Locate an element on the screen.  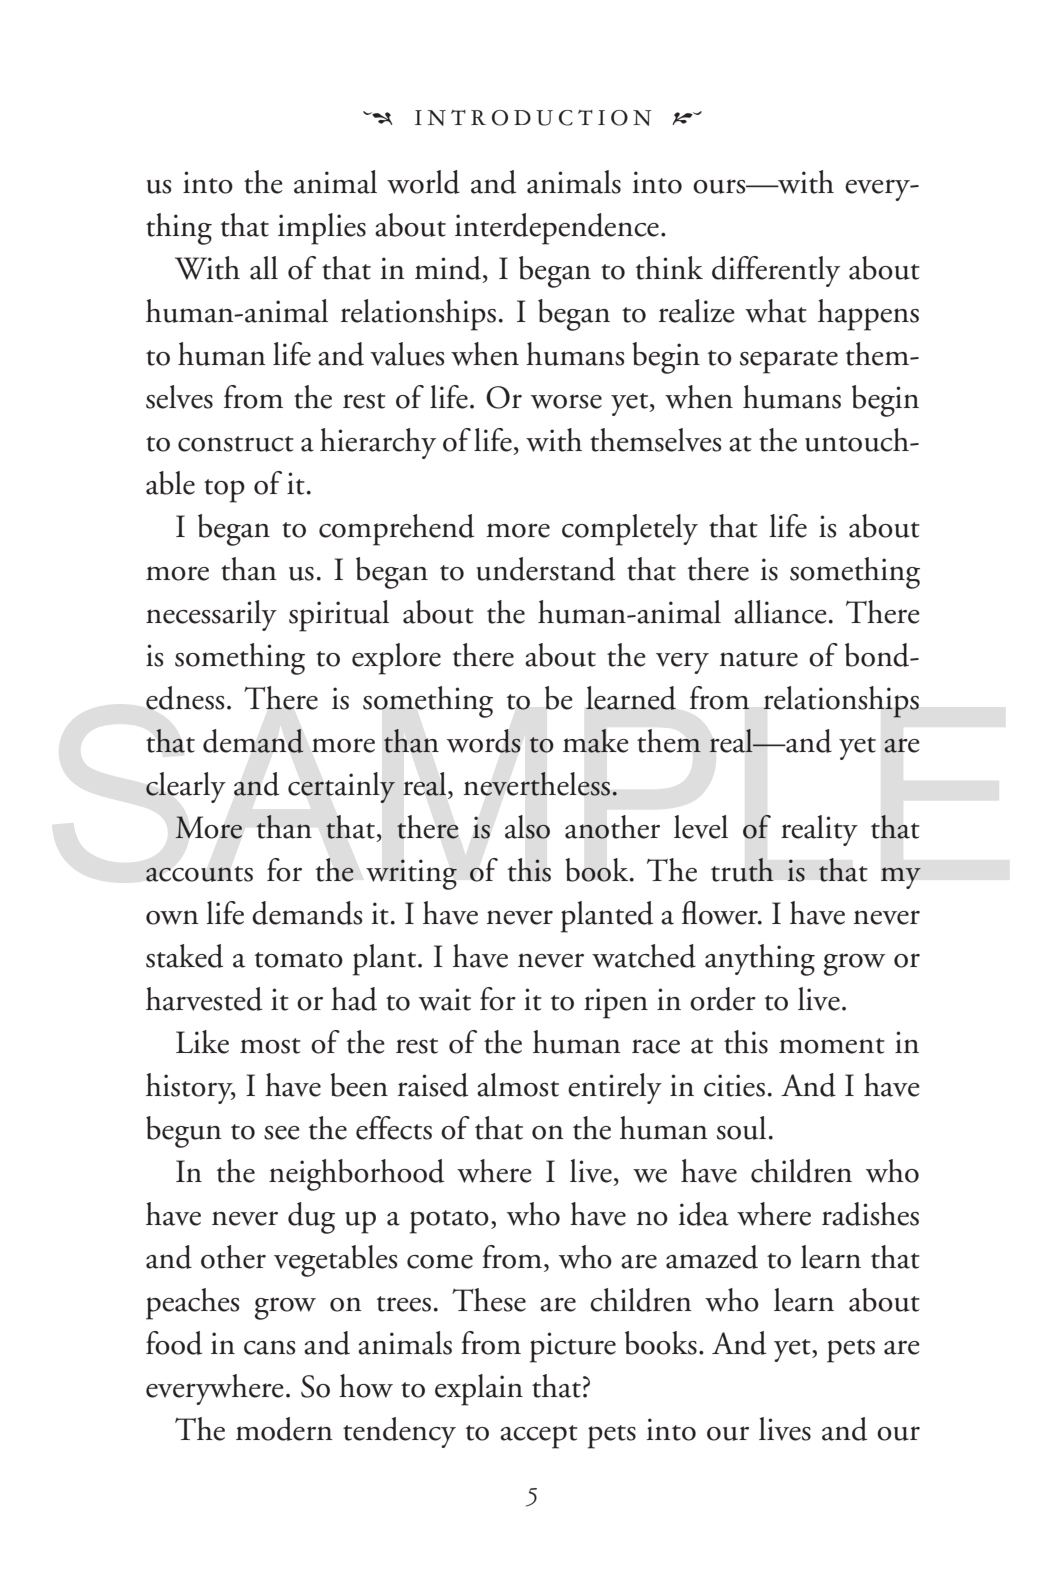
truth is located at coordinates (742, 870).
